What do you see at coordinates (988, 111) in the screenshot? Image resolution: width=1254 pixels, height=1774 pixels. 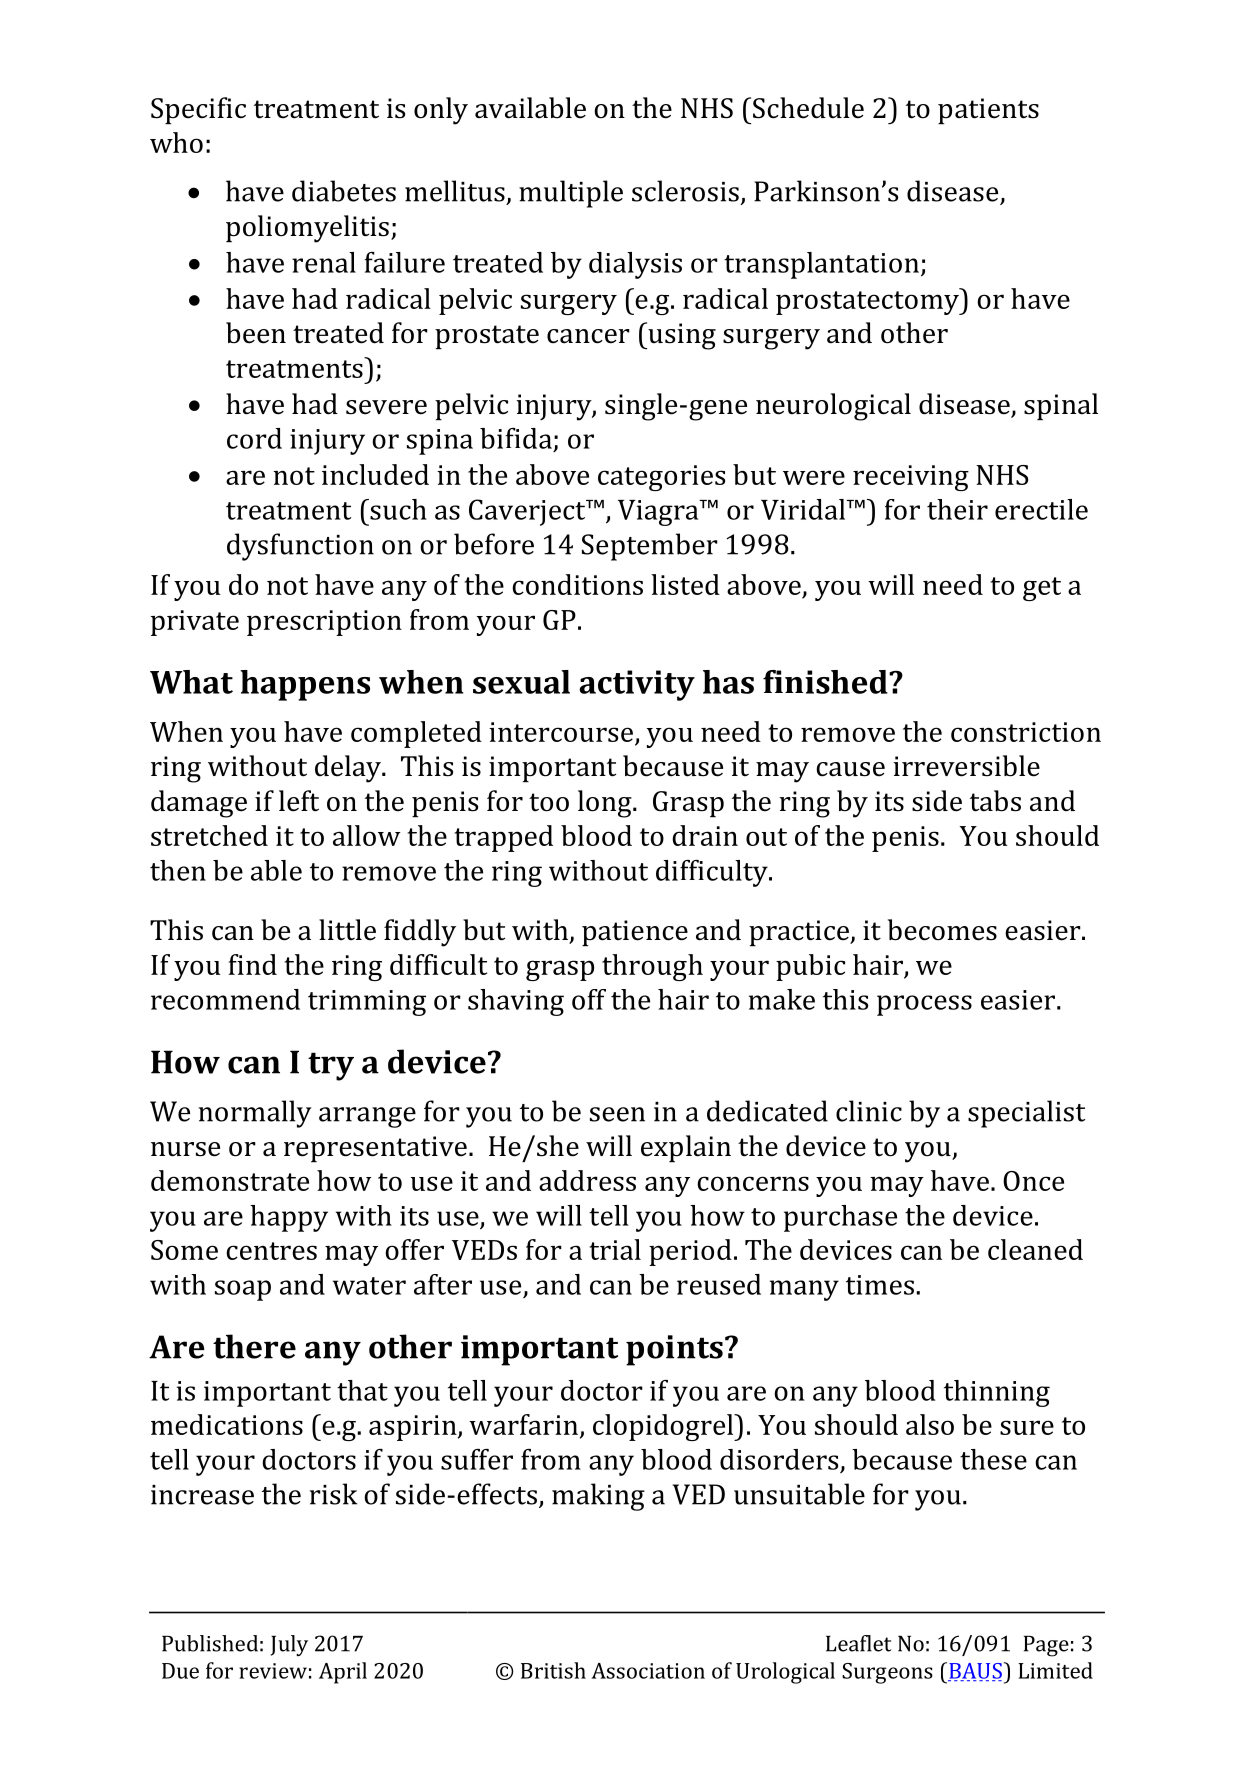 I see `patients` at bounding box center [988, 111].
